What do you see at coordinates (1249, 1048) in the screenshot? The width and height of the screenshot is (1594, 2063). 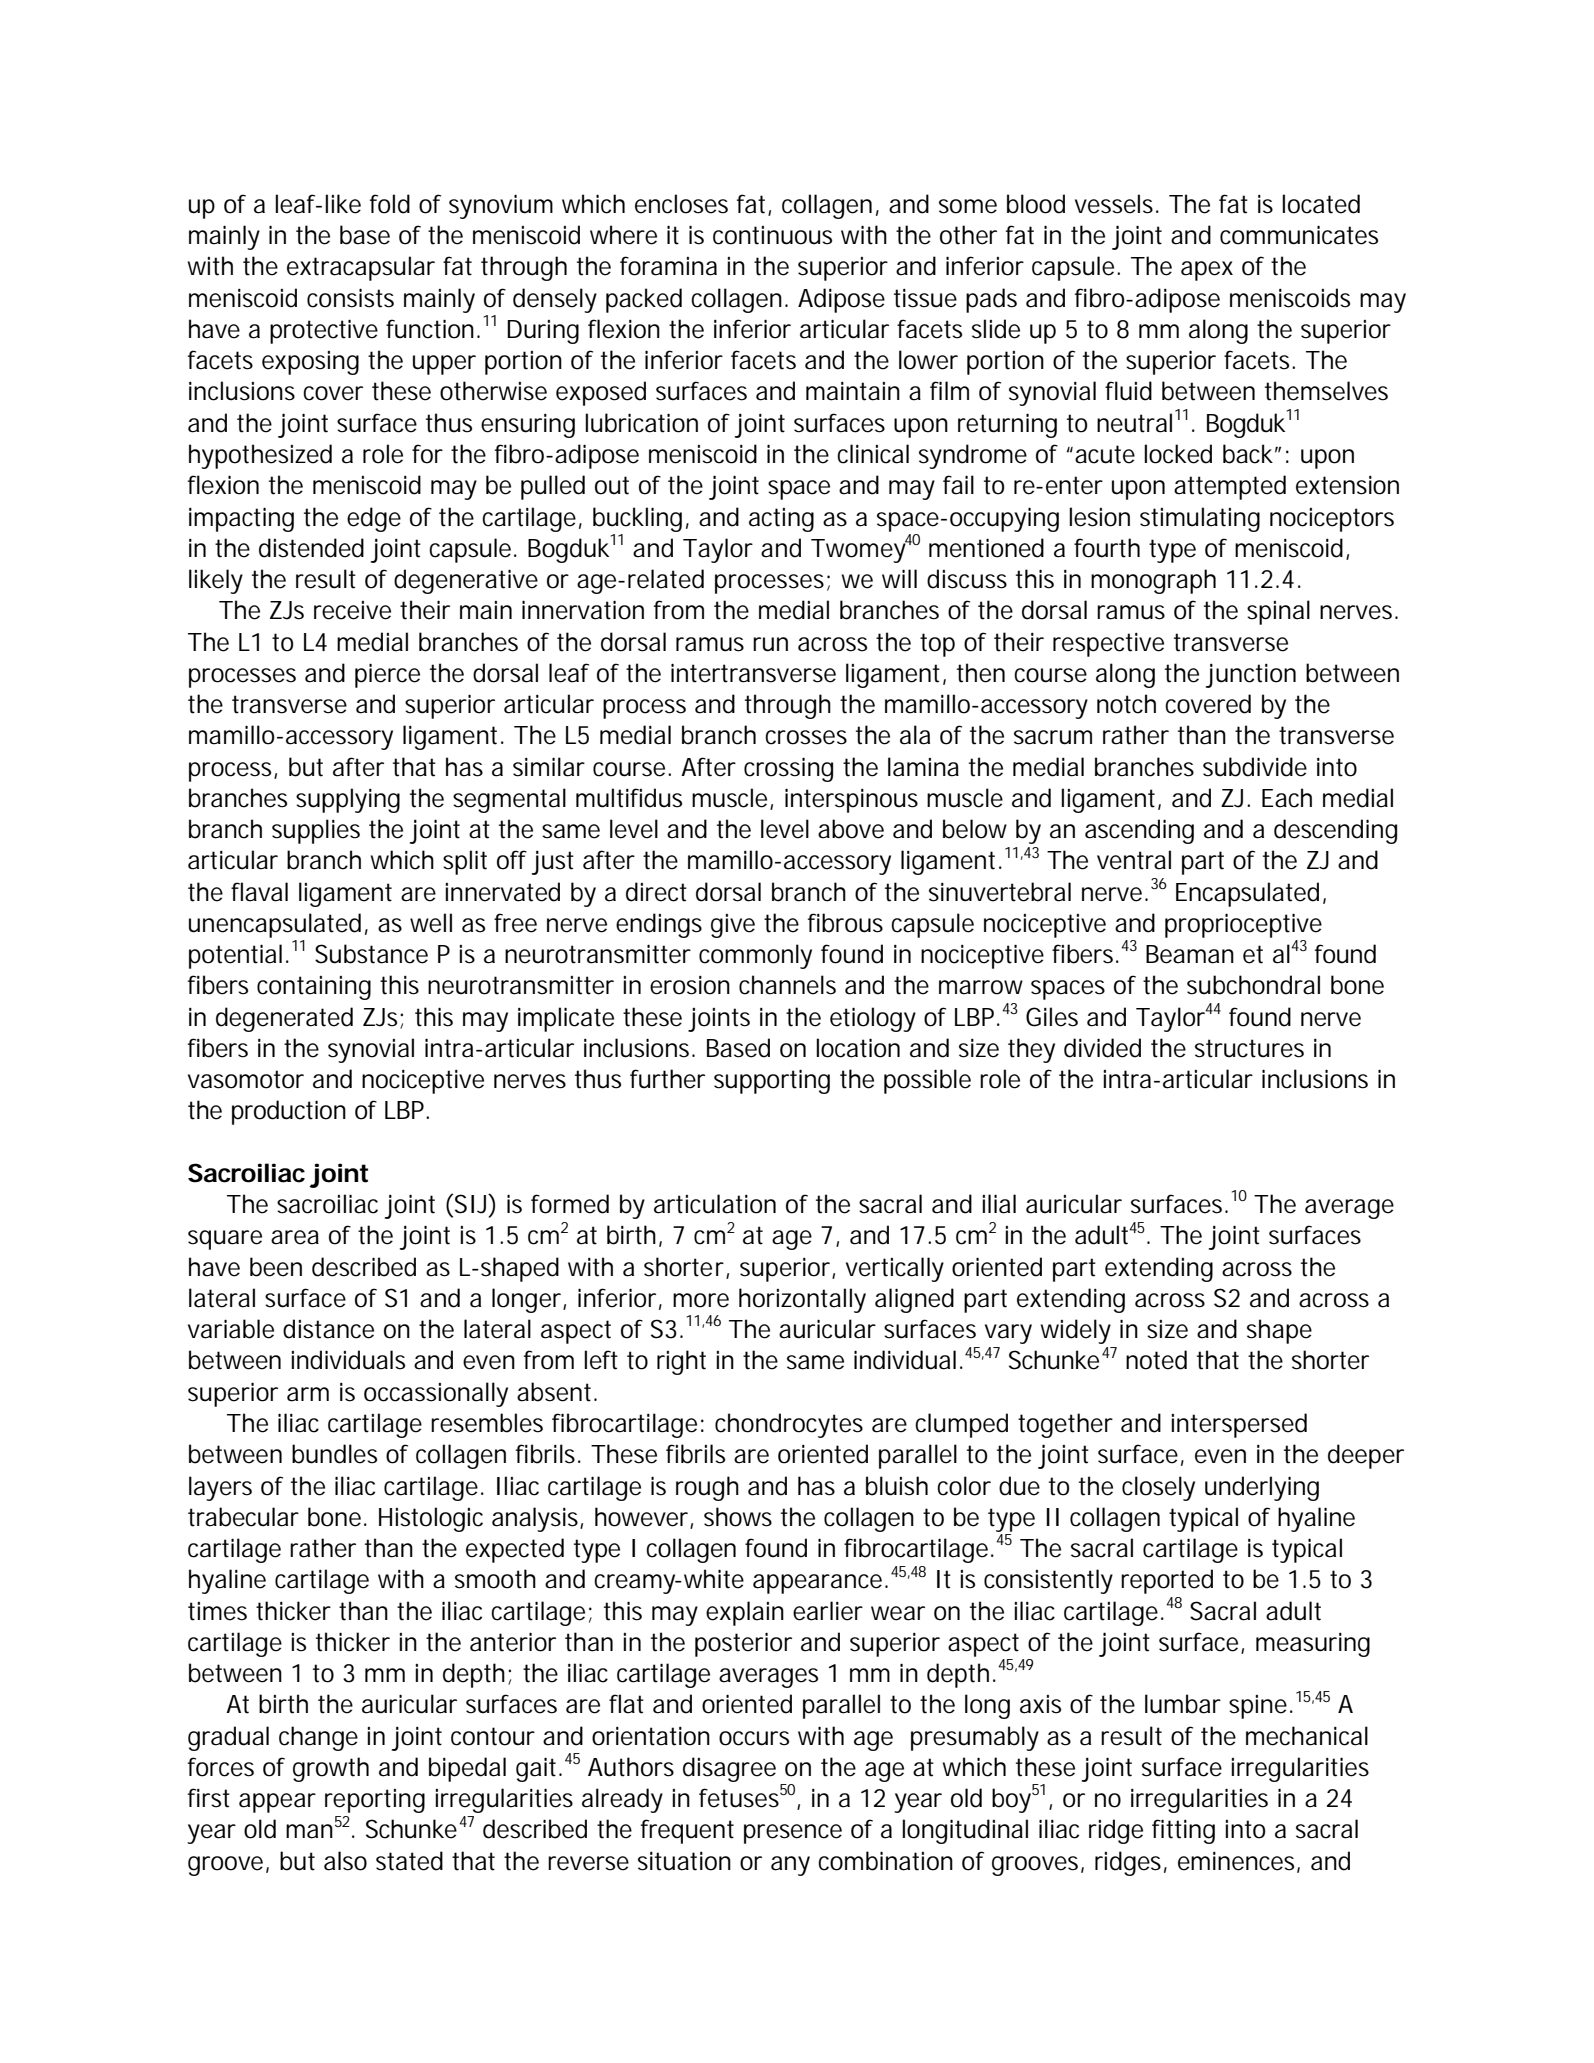 I see `structures` at bounding box center [1249, 1048].
